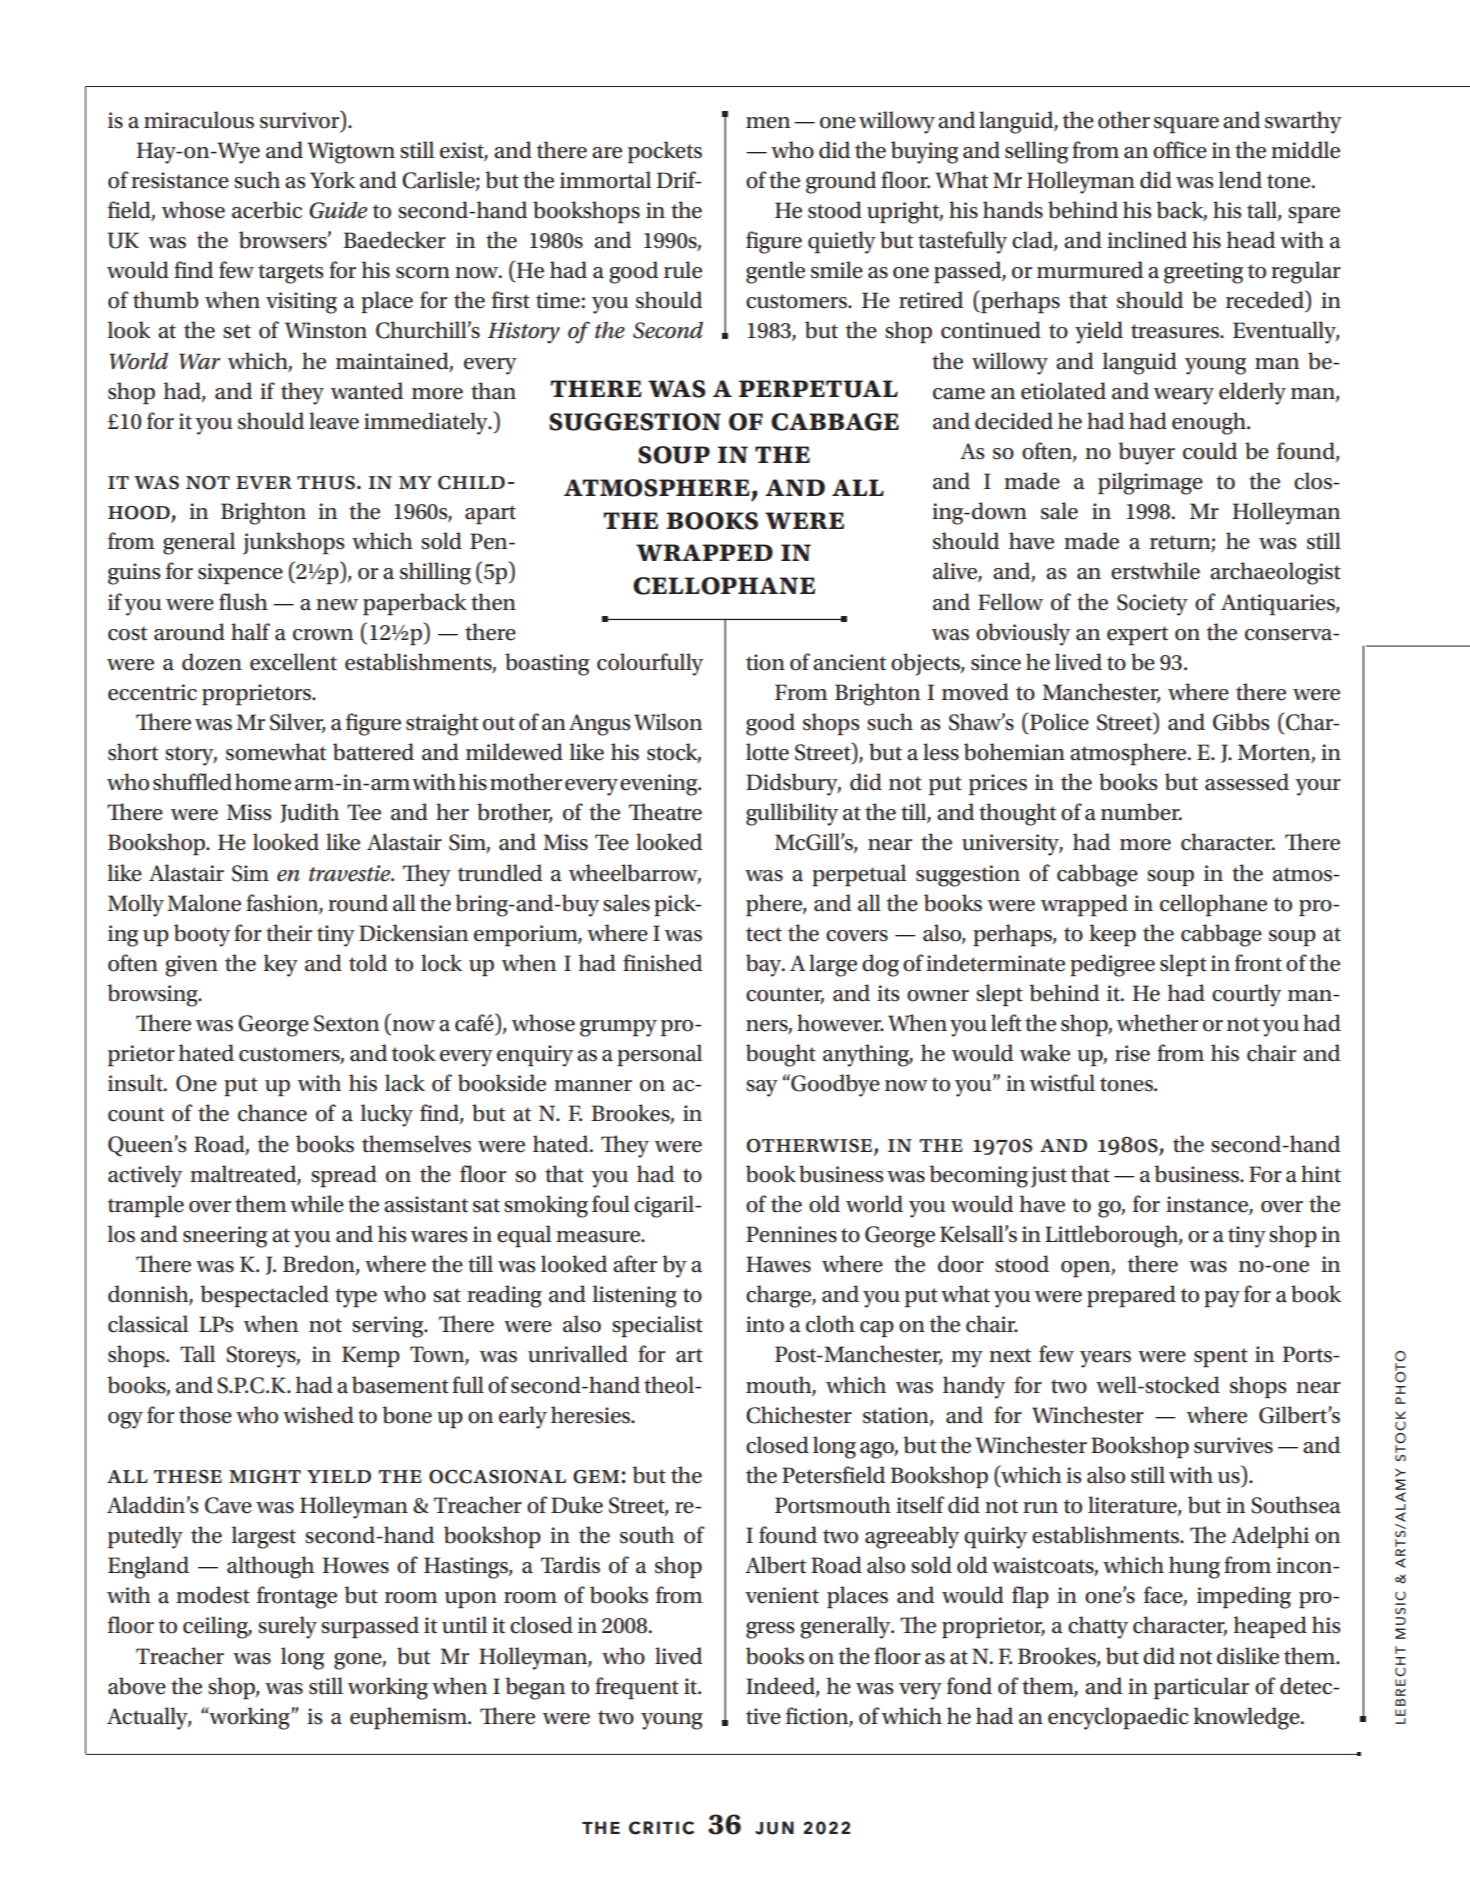 This screenshot has width=1470, height=1901. I want to click on knowledge, so click(1247, 1718).
